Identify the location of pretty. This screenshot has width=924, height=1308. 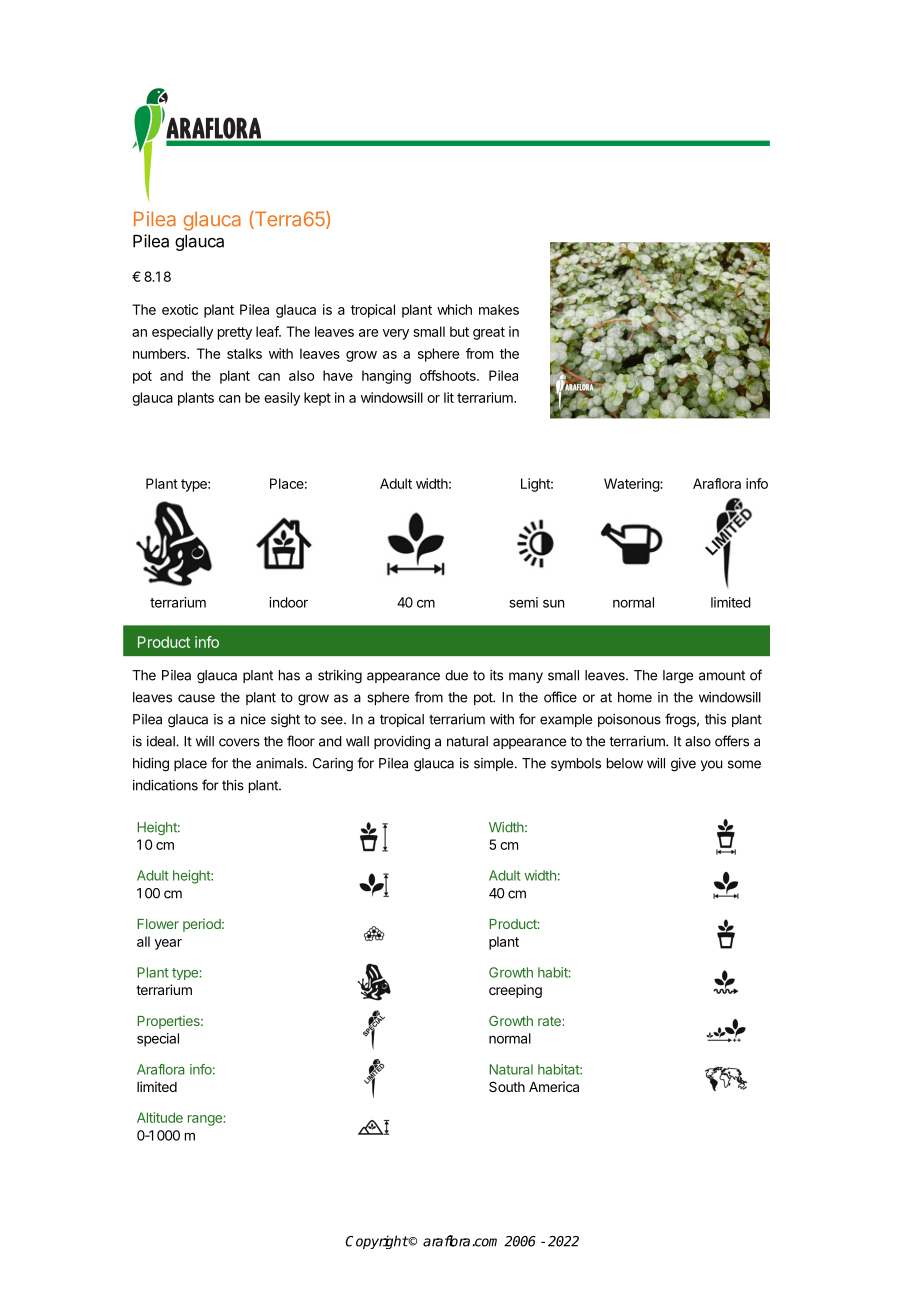
(235, 333).
